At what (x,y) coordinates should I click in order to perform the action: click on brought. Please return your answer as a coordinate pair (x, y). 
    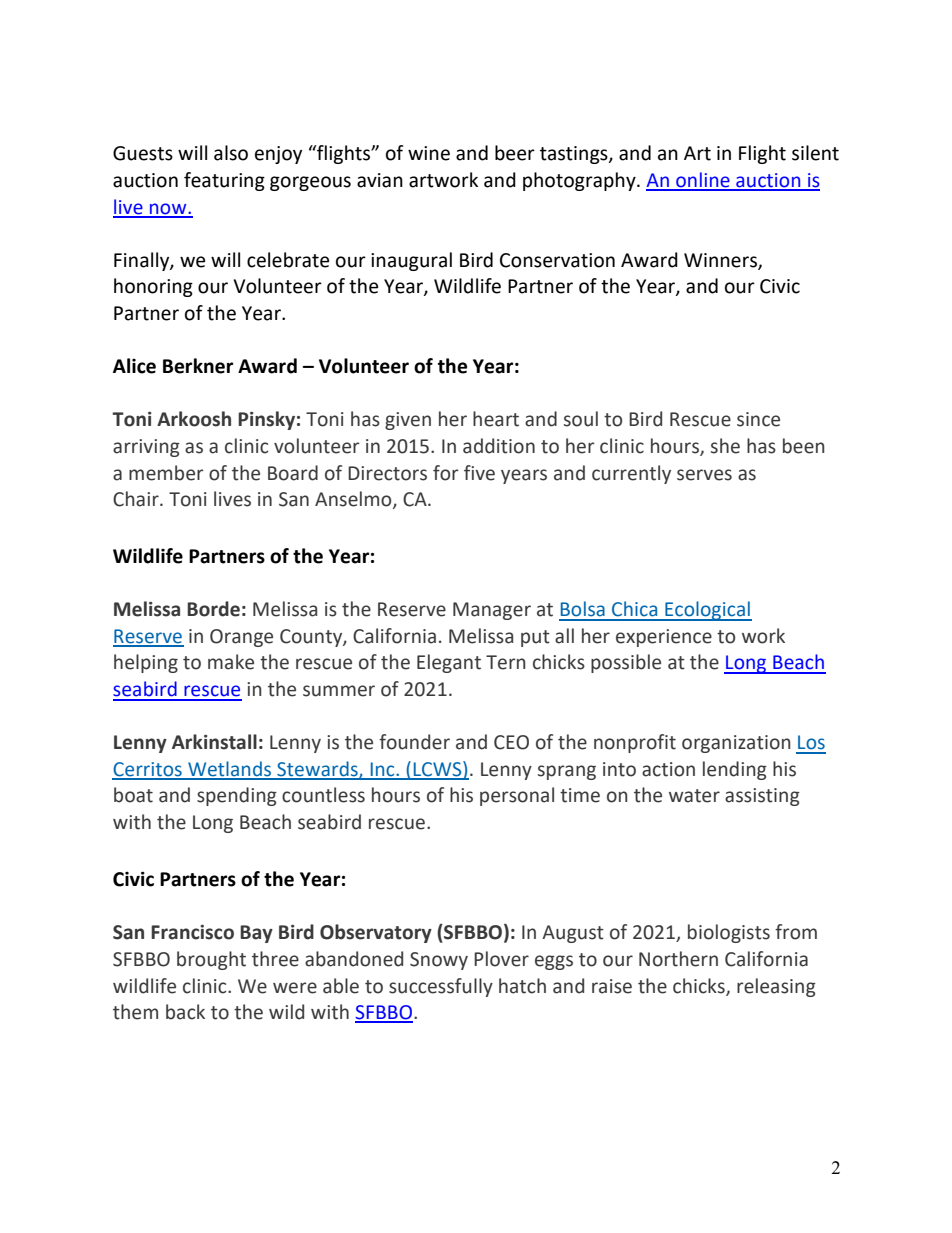
    Looking at the image, I should click on (211, 960).
